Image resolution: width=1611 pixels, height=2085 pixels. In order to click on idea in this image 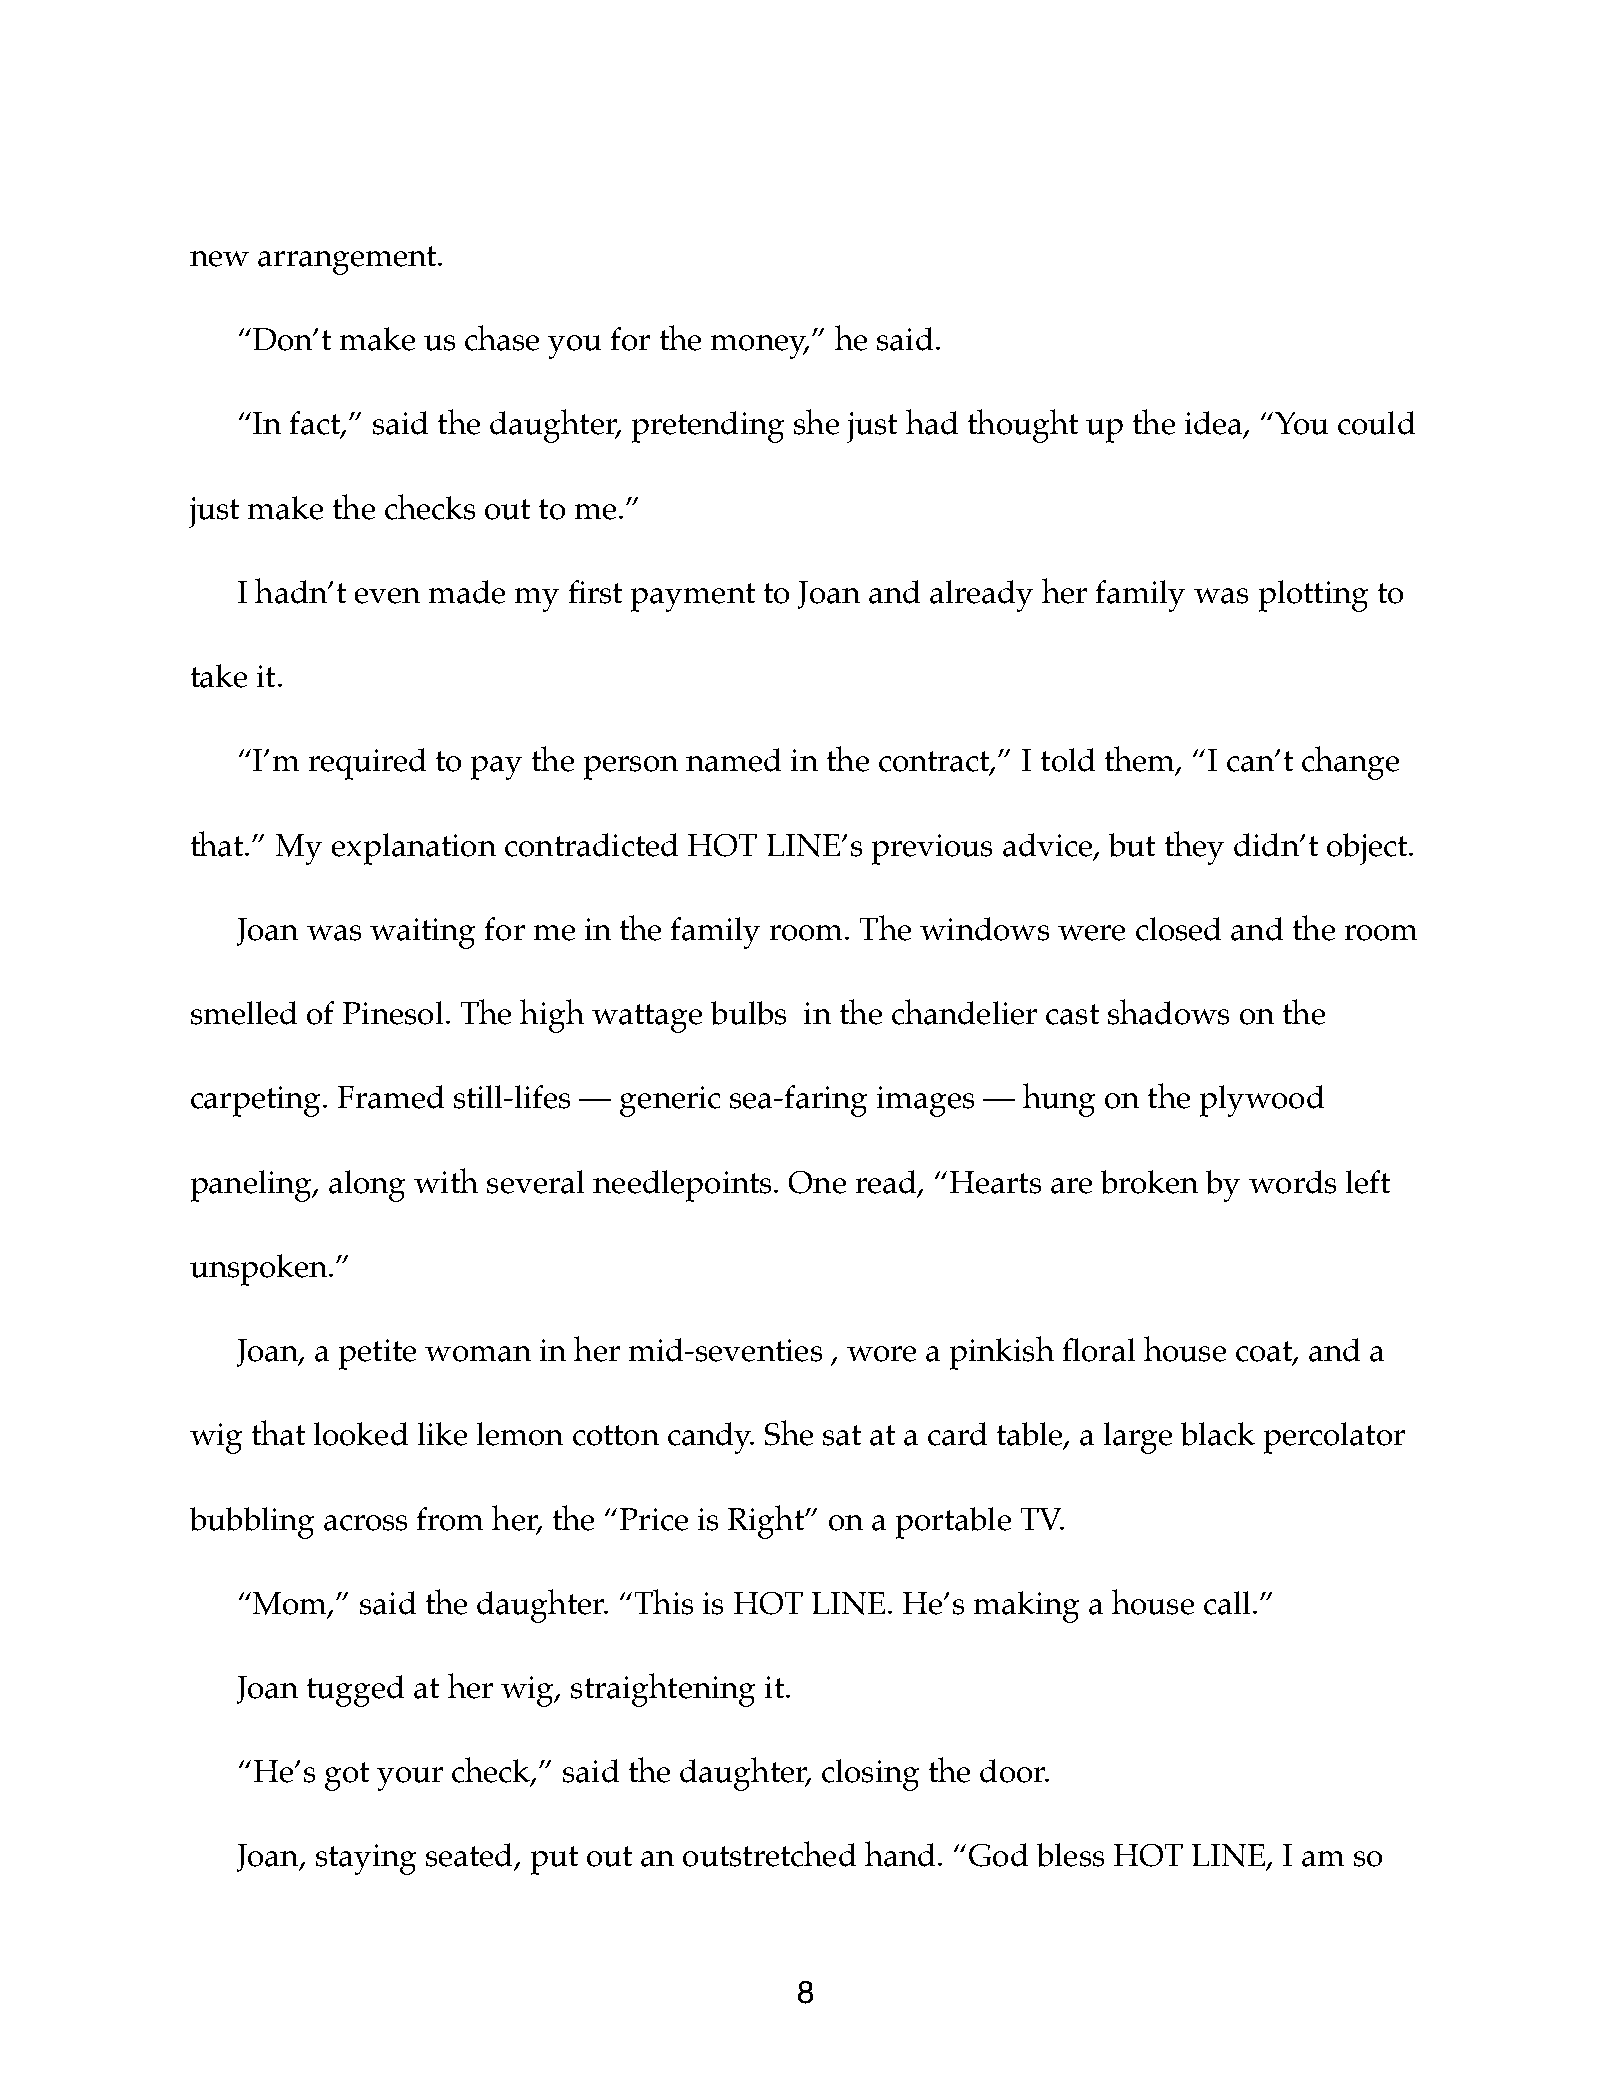, I will do `click(1215, 424)`.
